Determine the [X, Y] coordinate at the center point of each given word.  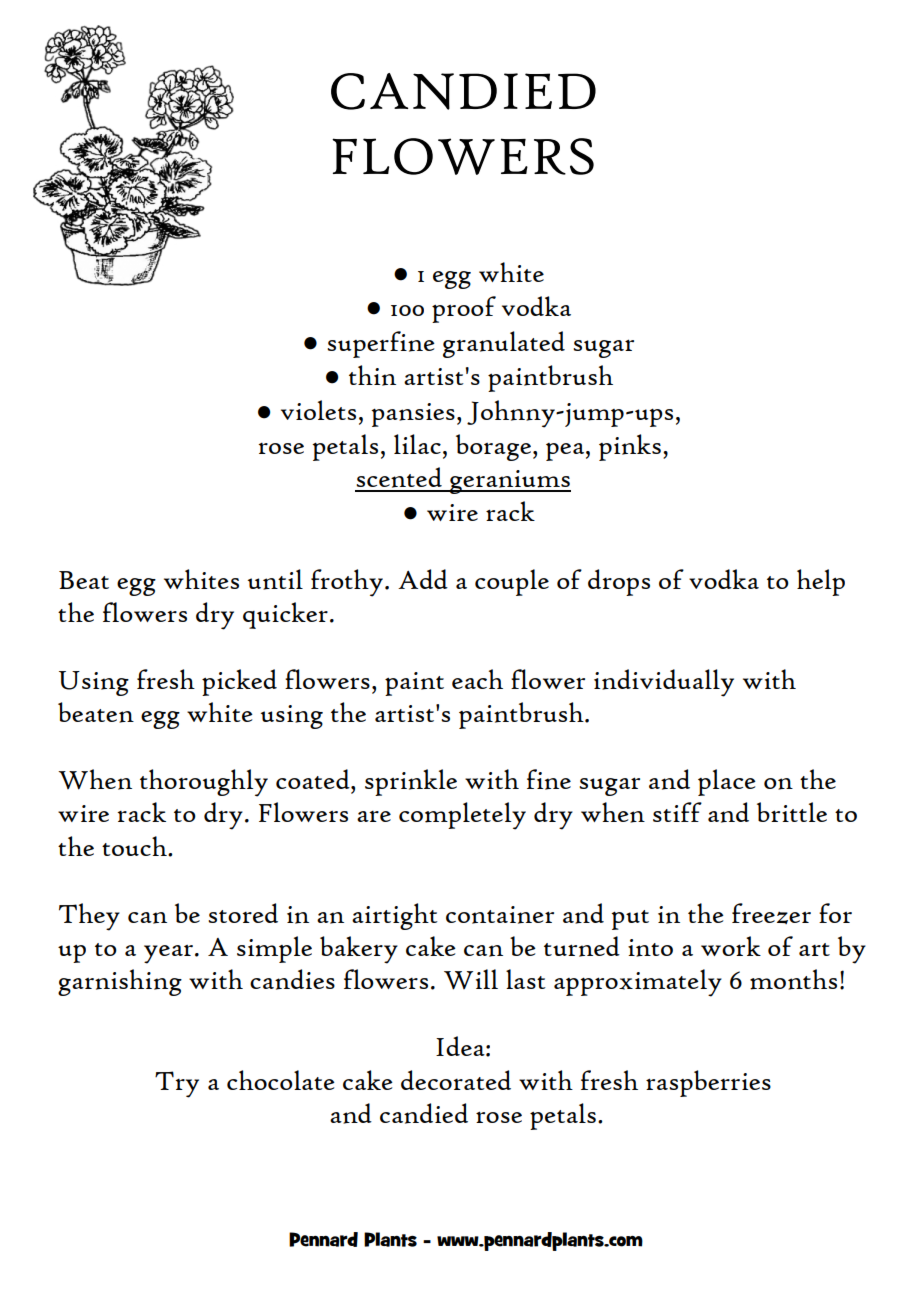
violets [318, 410]
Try [177, 1084]
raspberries [708, 1083]
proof [464, 309]
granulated [504, 344]
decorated [456, 1080]
